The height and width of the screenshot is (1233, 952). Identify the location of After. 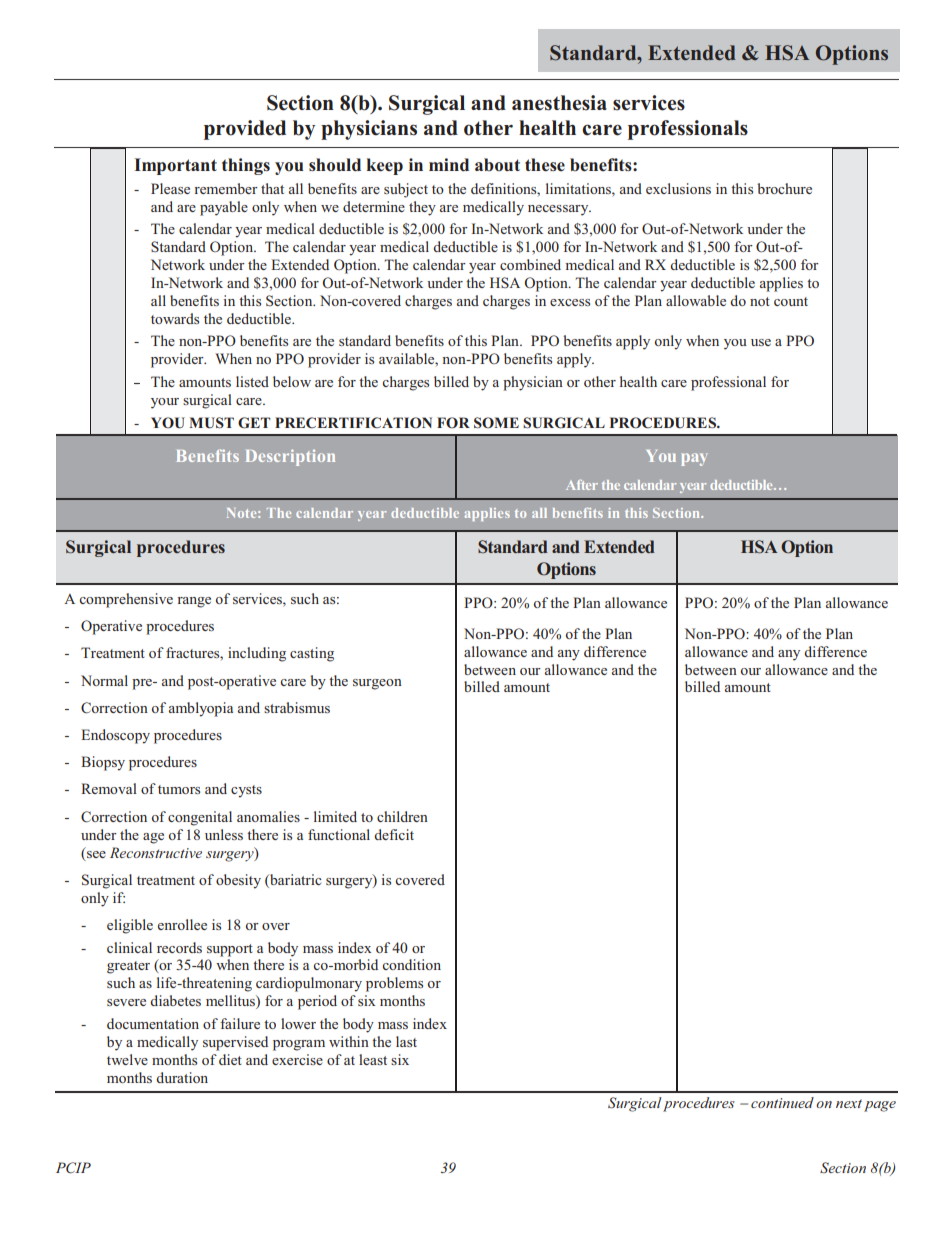
(582, 485).
